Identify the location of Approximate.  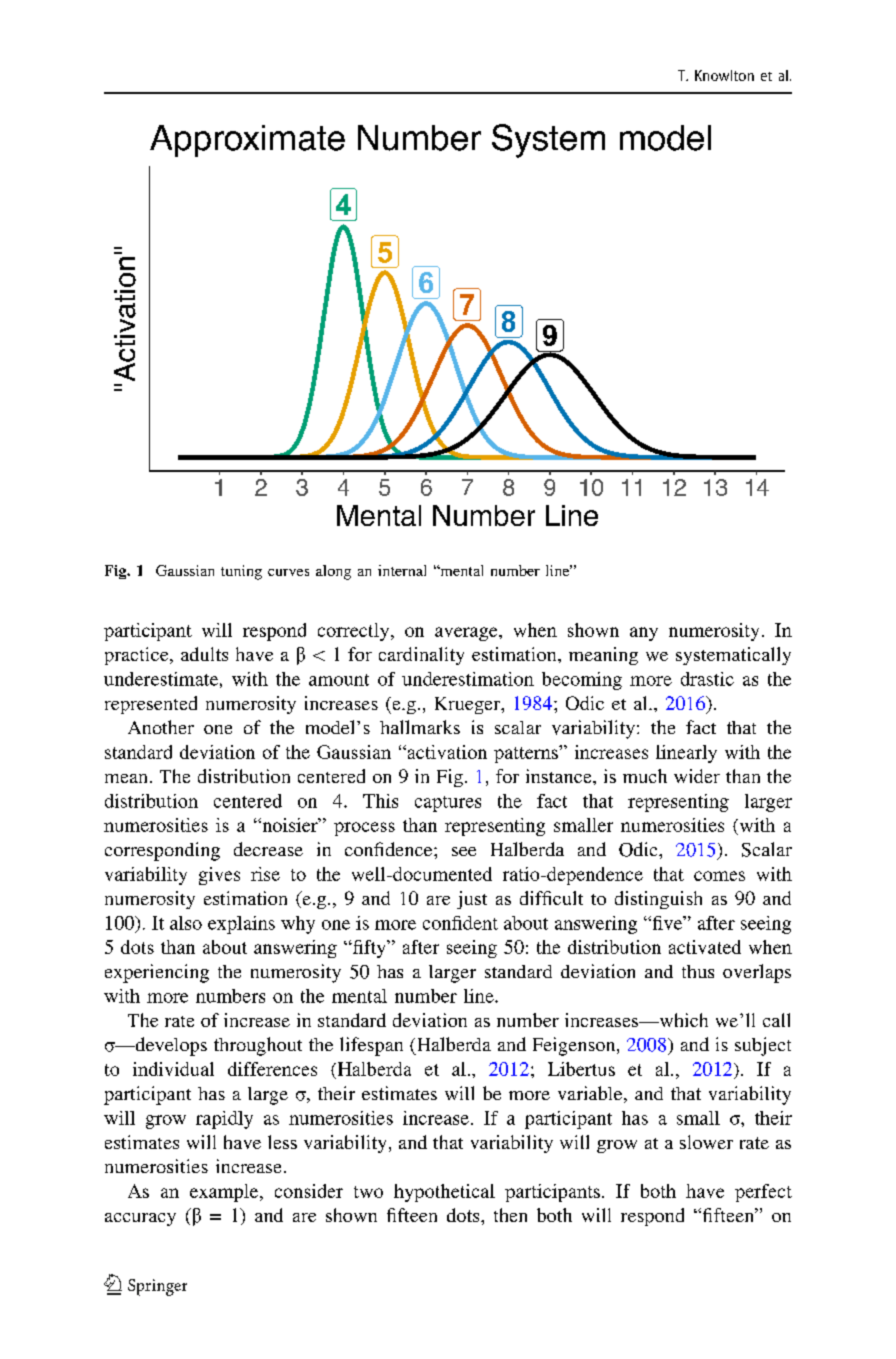
(247, 141).
